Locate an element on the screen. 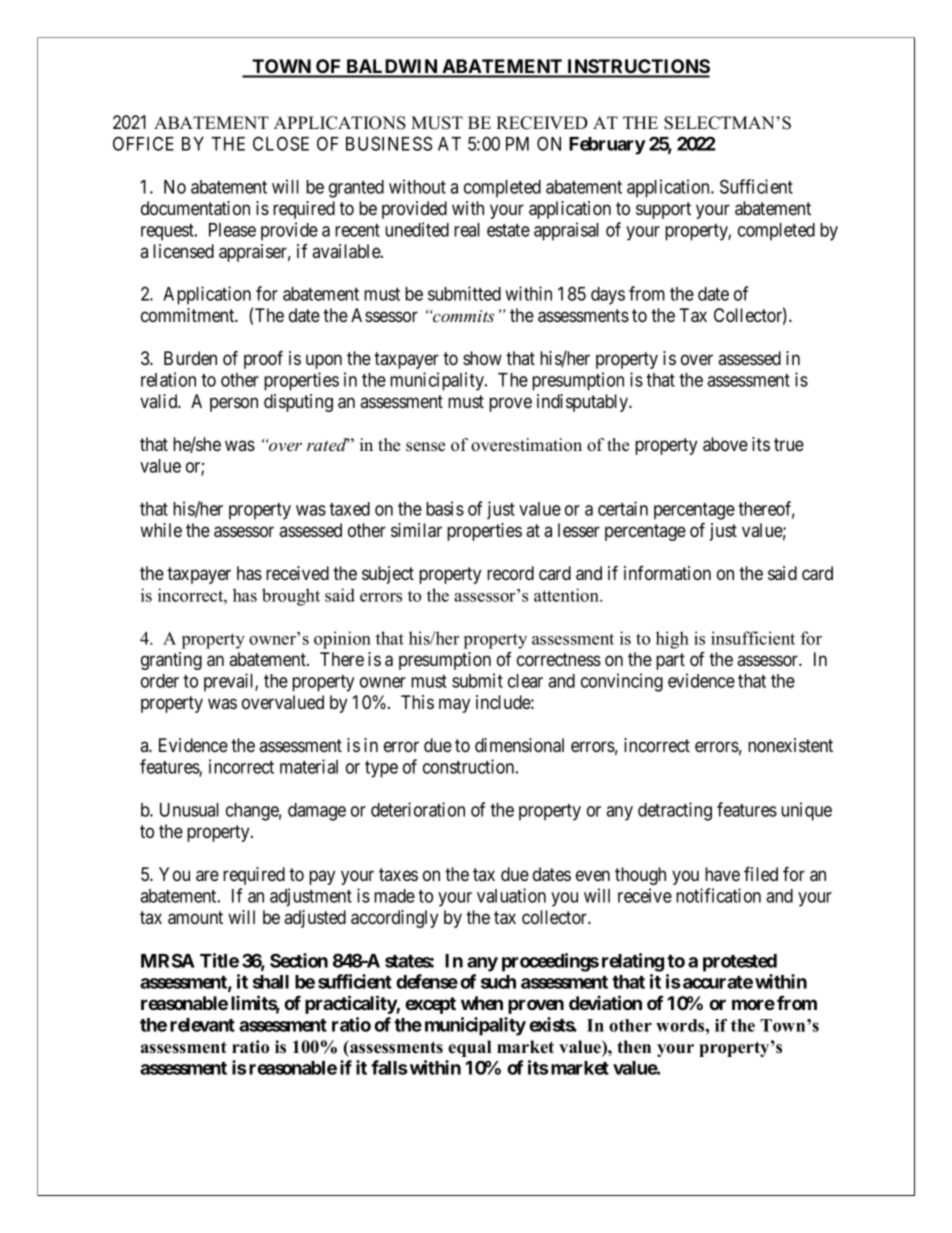  information is located at coordinates (667, 573).
